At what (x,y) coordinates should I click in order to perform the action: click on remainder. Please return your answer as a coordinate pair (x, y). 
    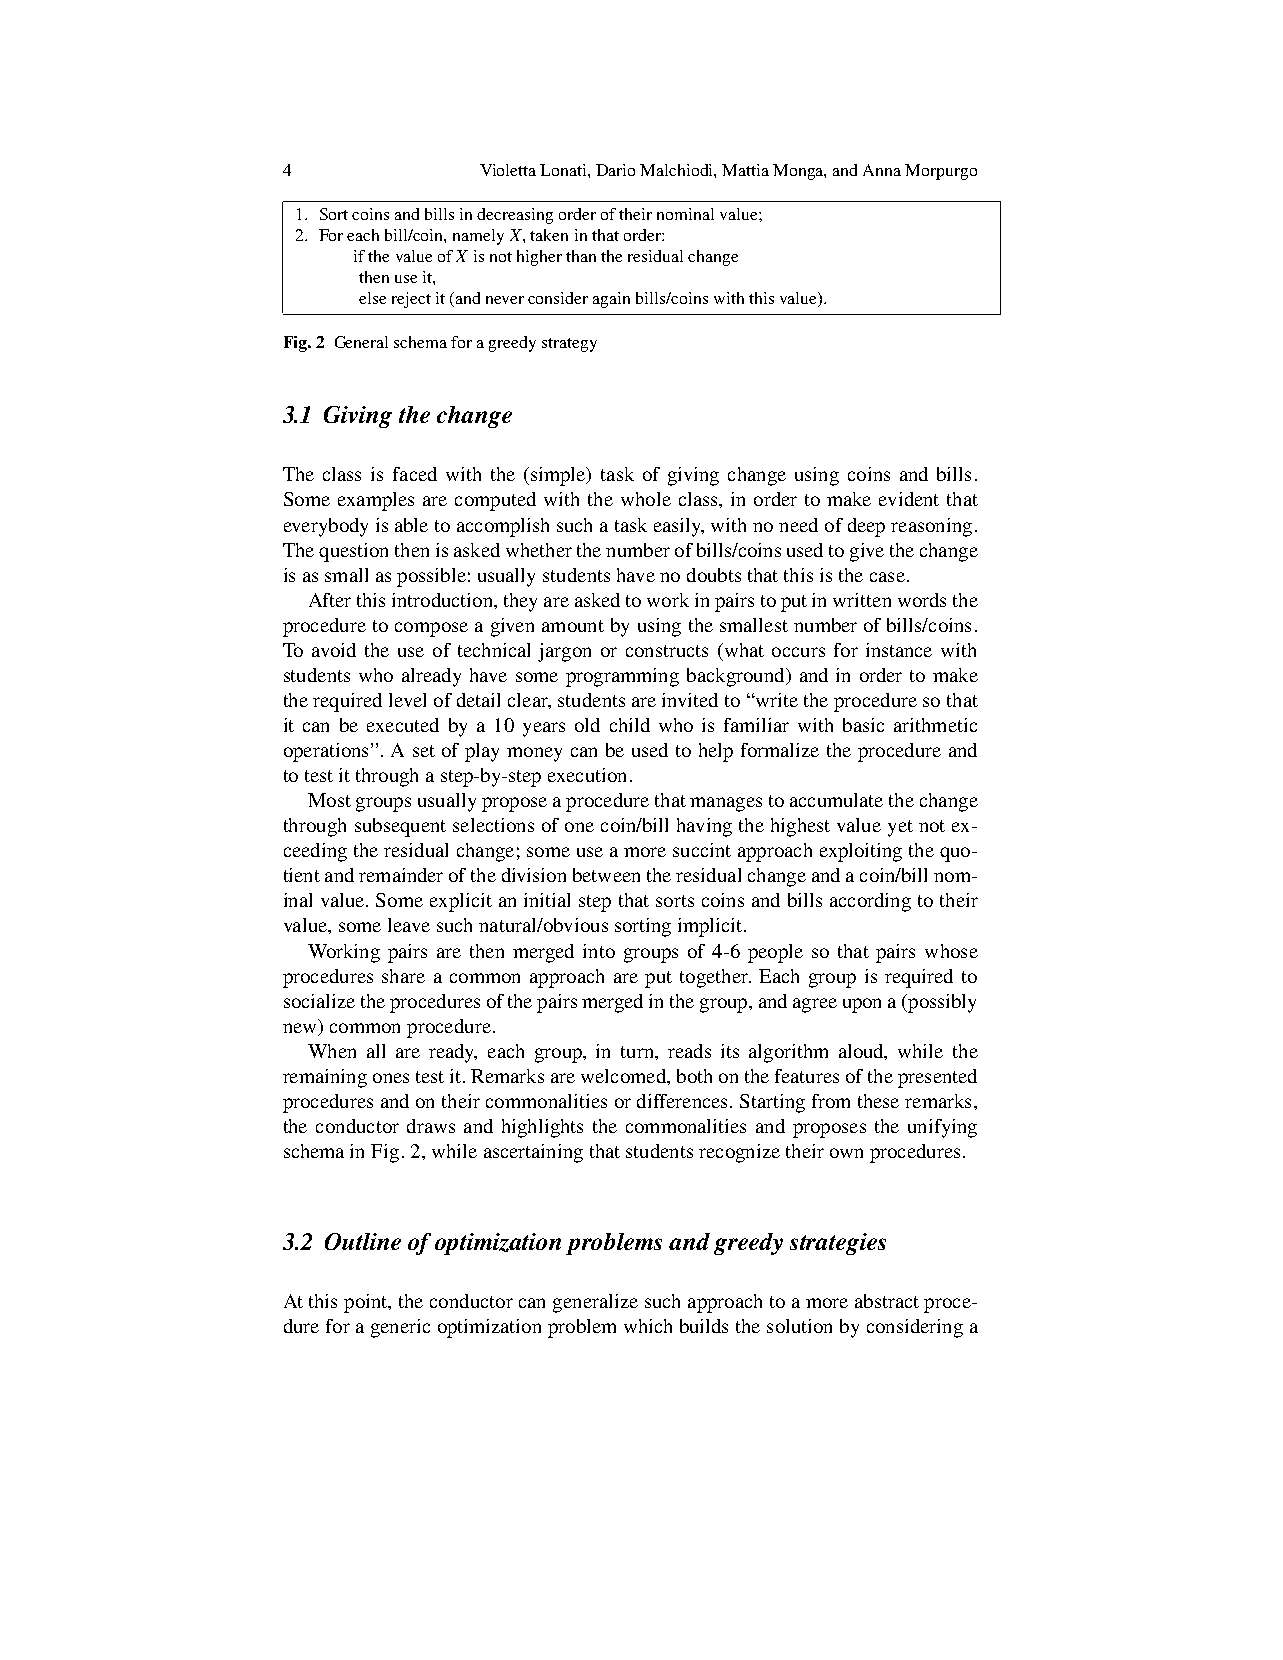
    Looking at the image, I should click on (401, 875).
